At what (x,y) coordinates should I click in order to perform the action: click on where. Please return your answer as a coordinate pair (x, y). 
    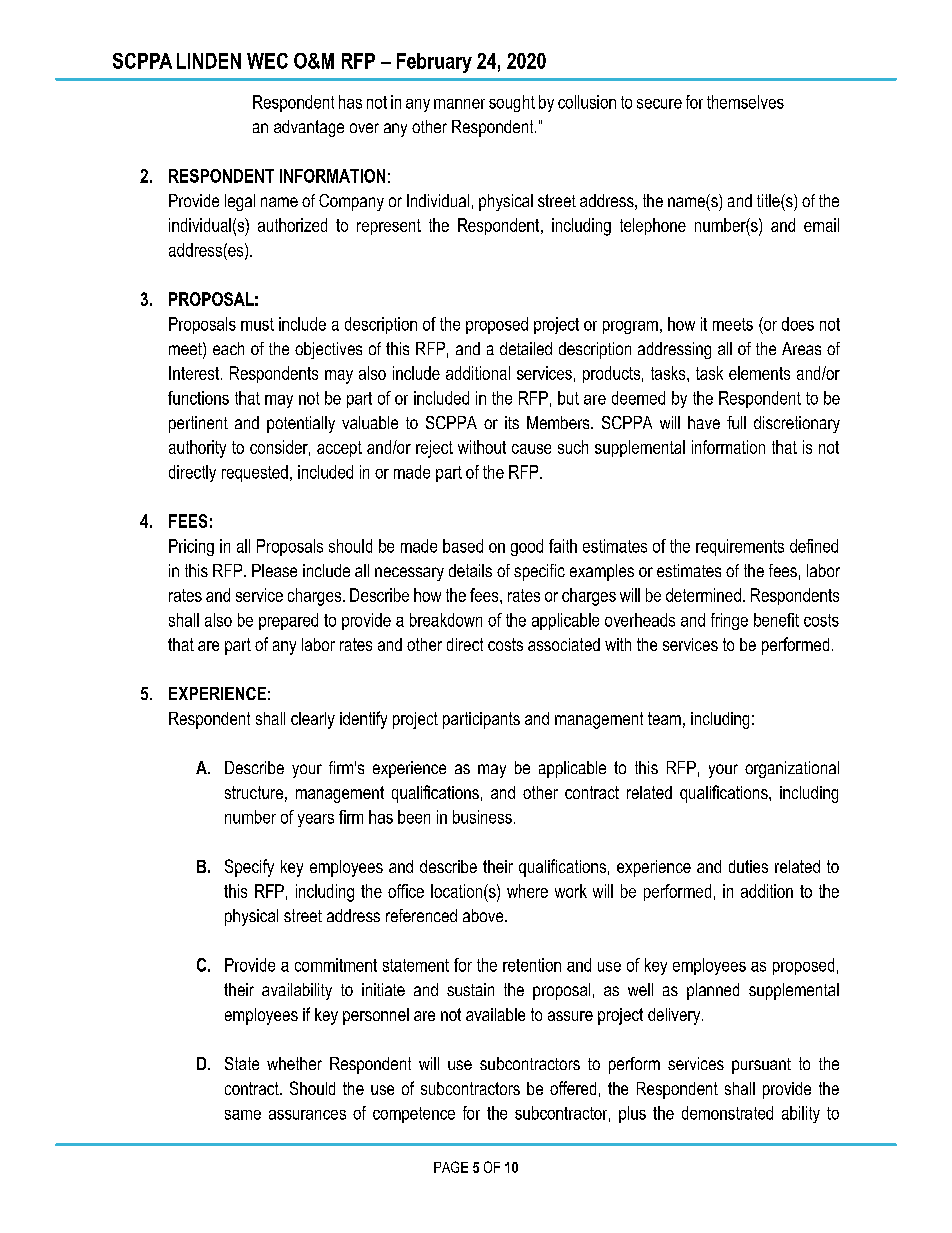
    Looking at the image, I should click on (527, 891).
